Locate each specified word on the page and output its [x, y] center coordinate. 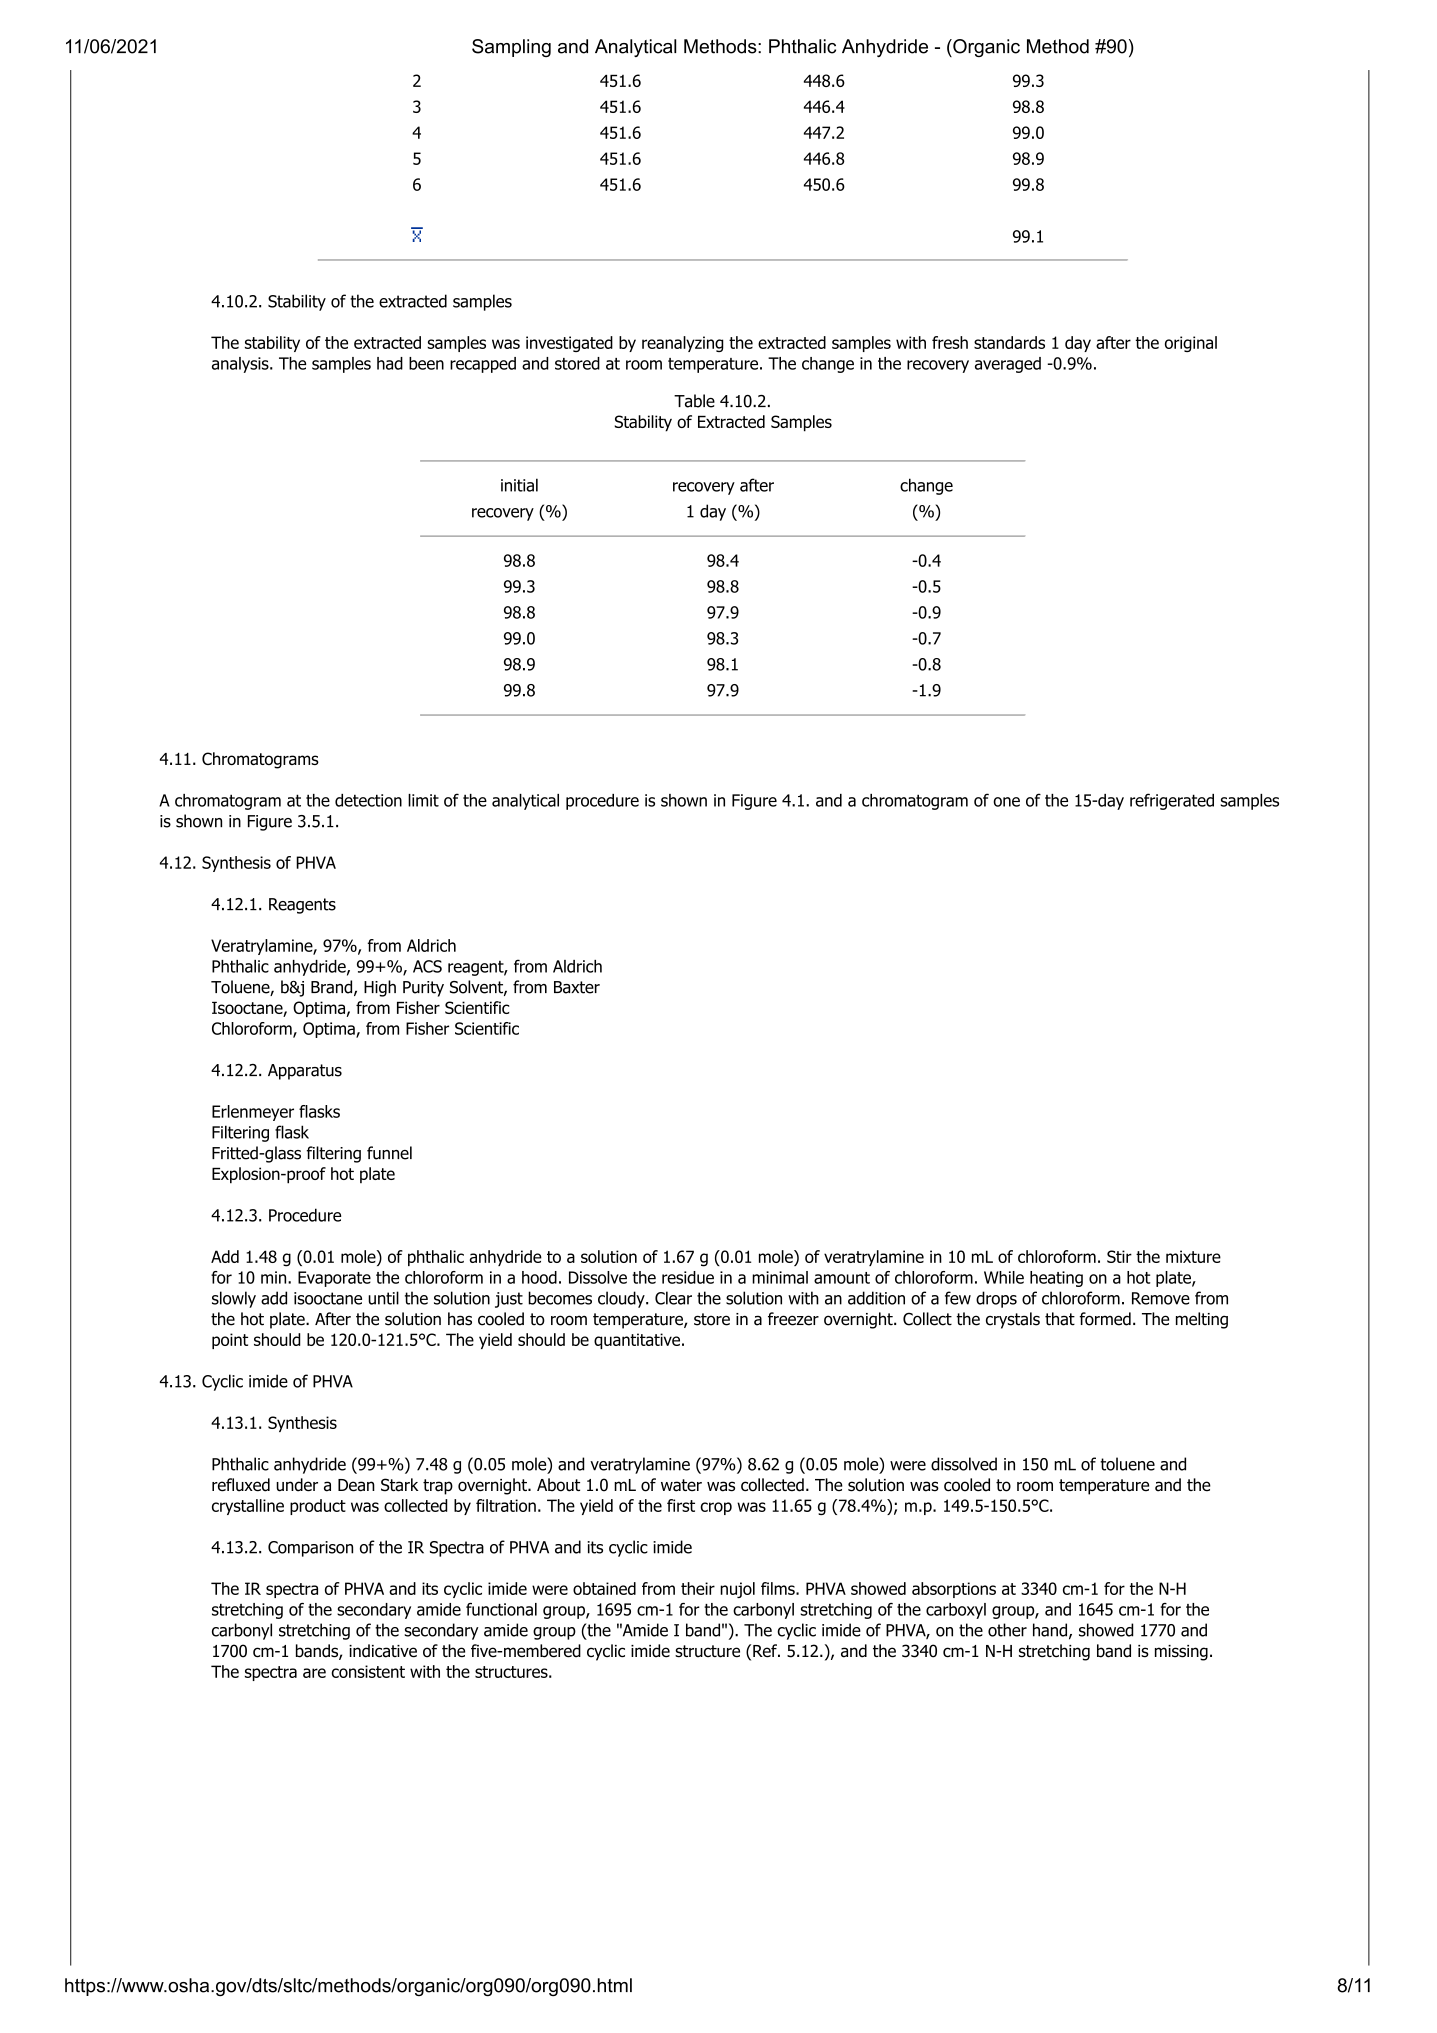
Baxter [577, 987]
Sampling [511, 48]
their [698, 1588]
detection [368, 800]
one [1006, 802]
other [1007, 1630]
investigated [569, 344]
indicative [383, 1651]
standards [1009, 342]
